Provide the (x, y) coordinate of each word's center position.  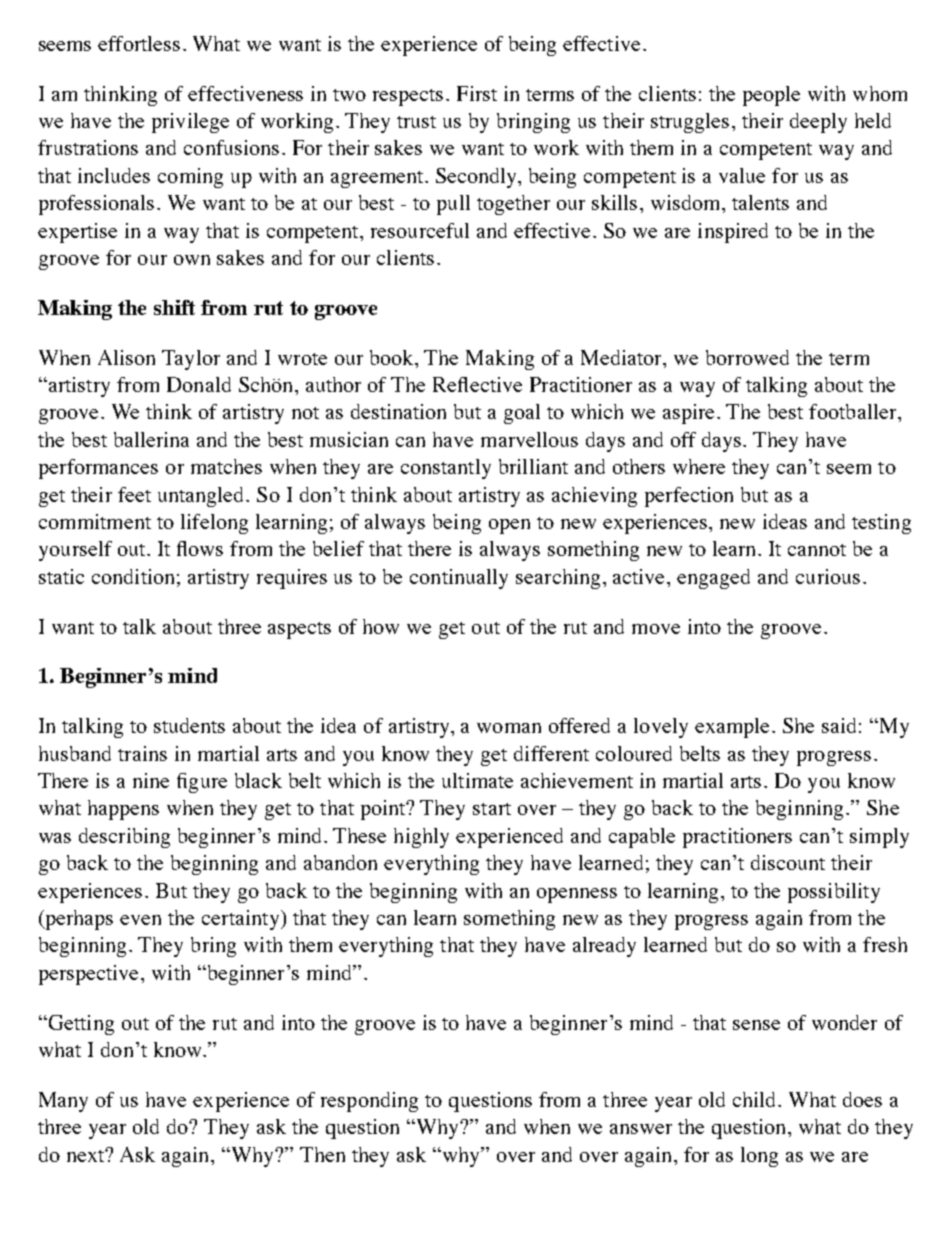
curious (828, 576)
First (477, 93)
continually (459, 579)
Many (63, 1102)
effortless (139, 43)
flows (200, 548)
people (771, 96)
